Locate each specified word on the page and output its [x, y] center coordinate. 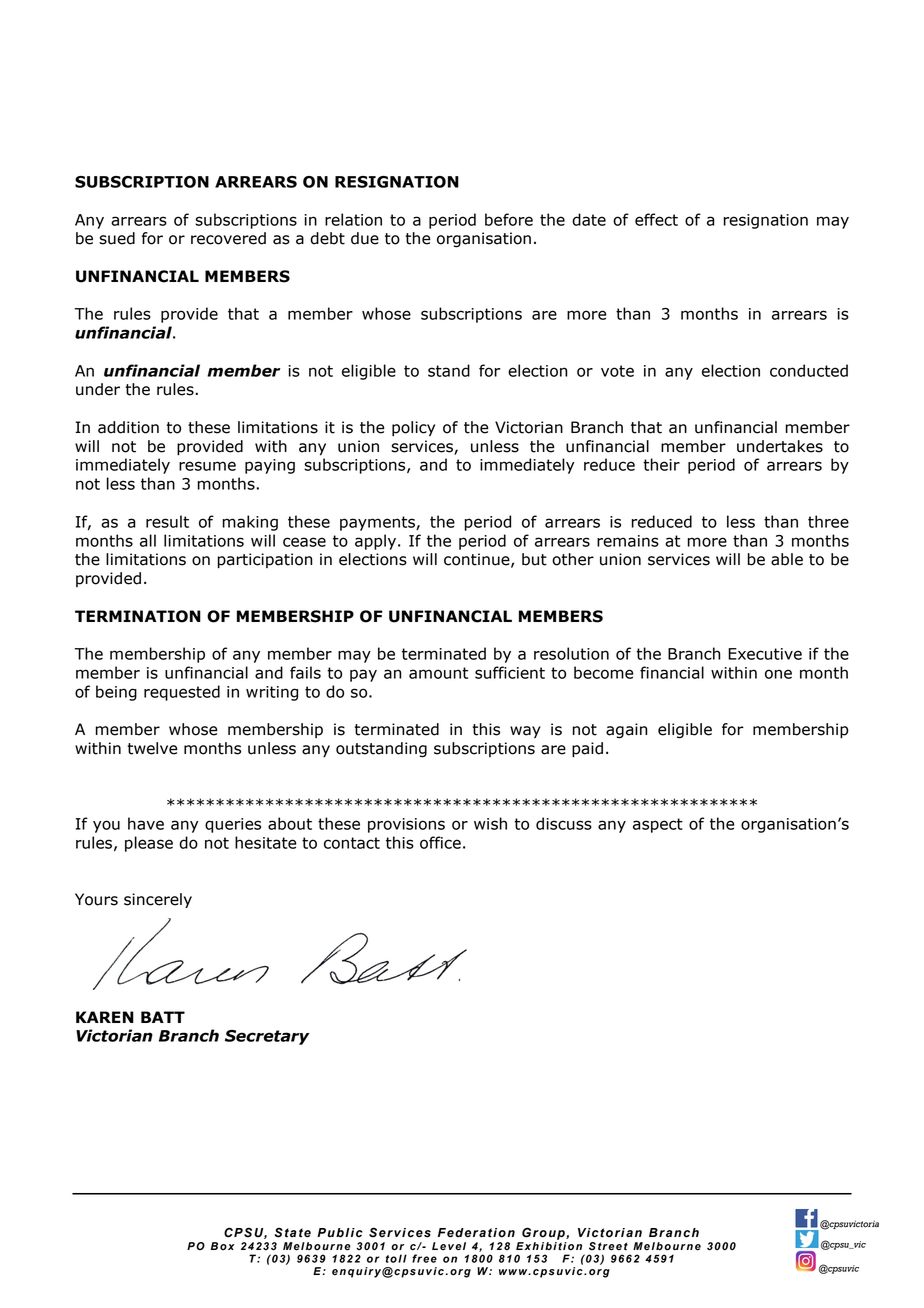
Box [223, 1246]
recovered [228, 238]
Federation [476, 1233]
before [509, 219]
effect [656, 219]
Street [608, 1246]
